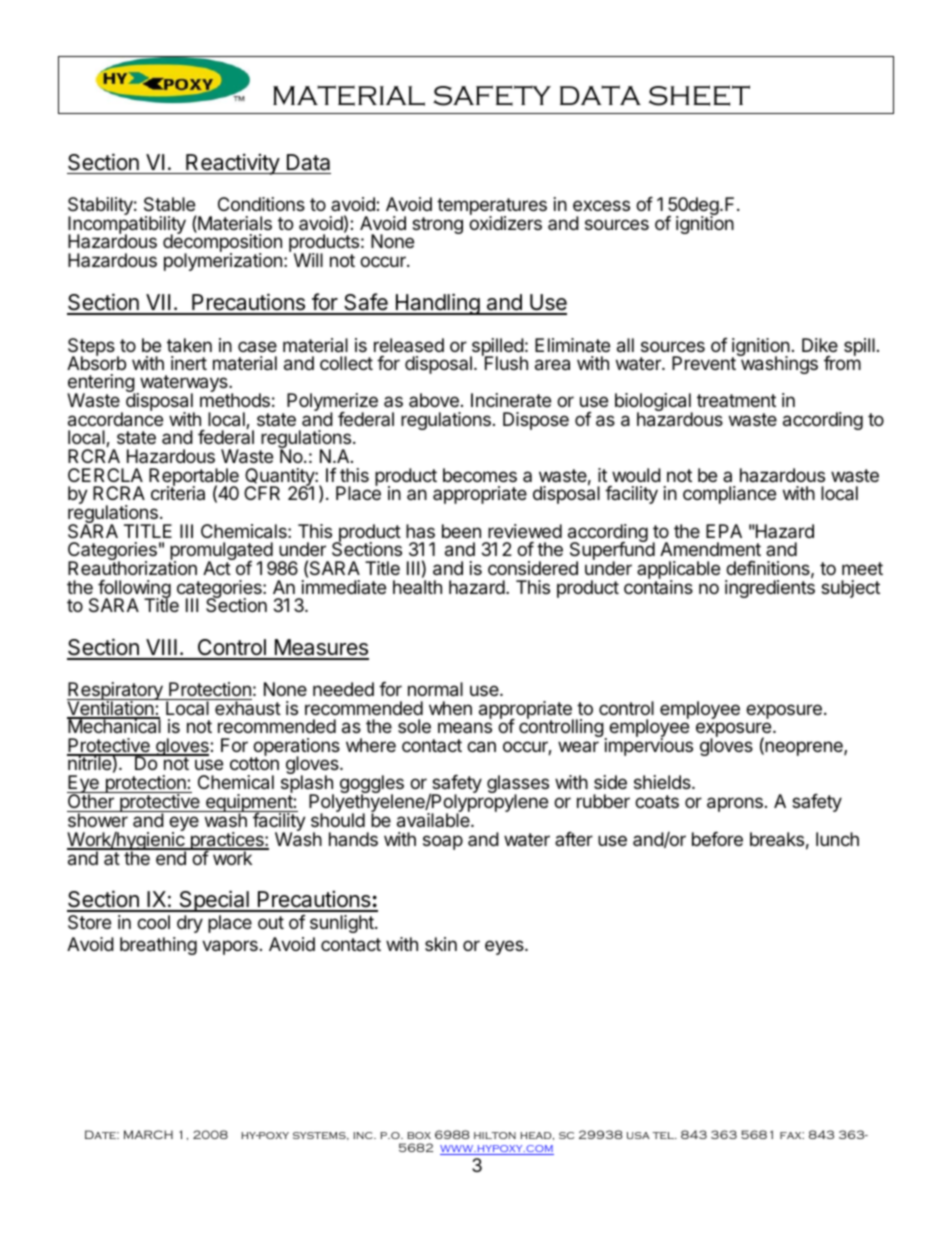  What do you see at coordinates (664, 1135) in the screenshot?
I see `tel` at bounding box center [664, 1135].
